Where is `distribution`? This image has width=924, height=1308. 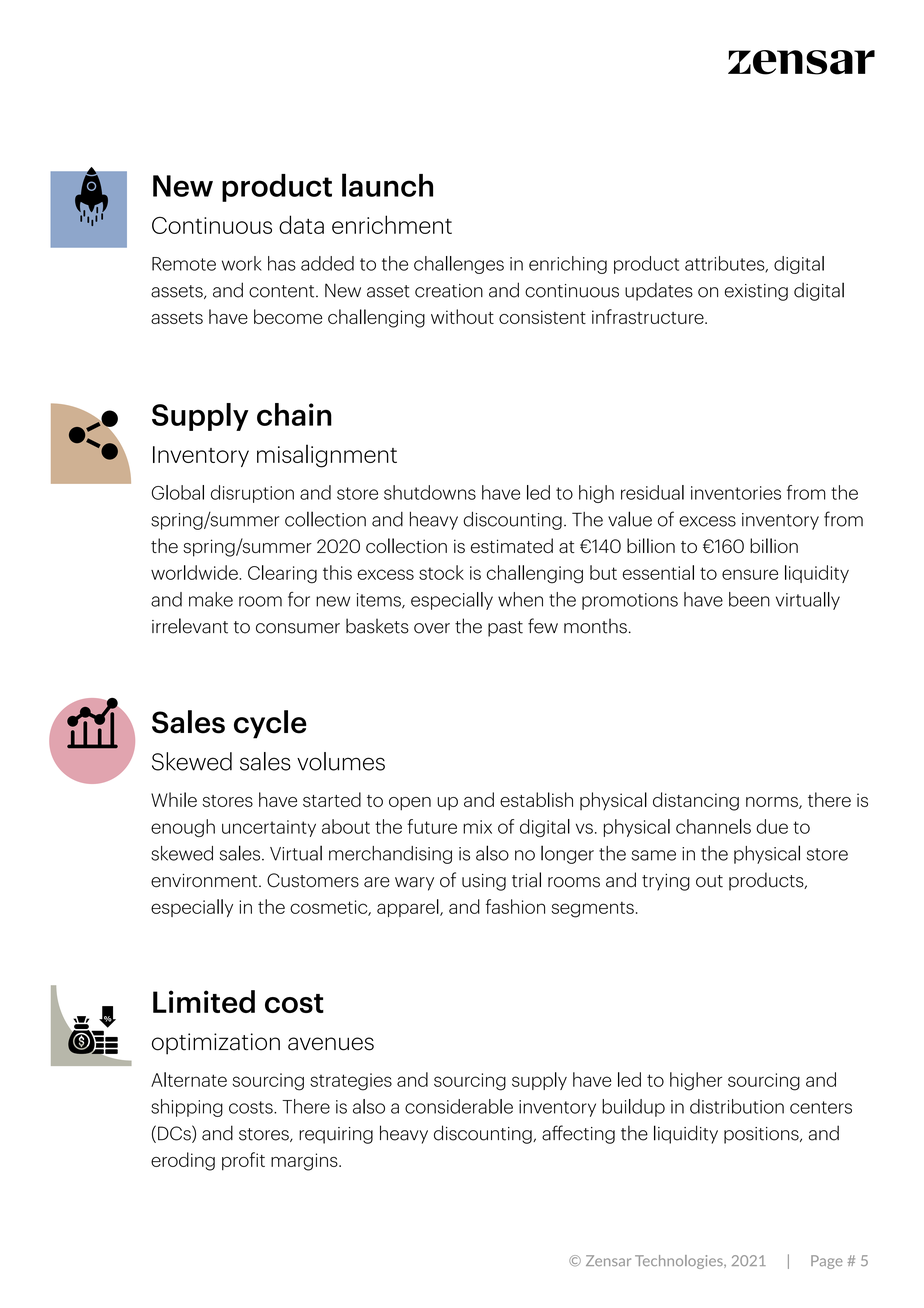
distribution is located at coordinates (737, 1106).
